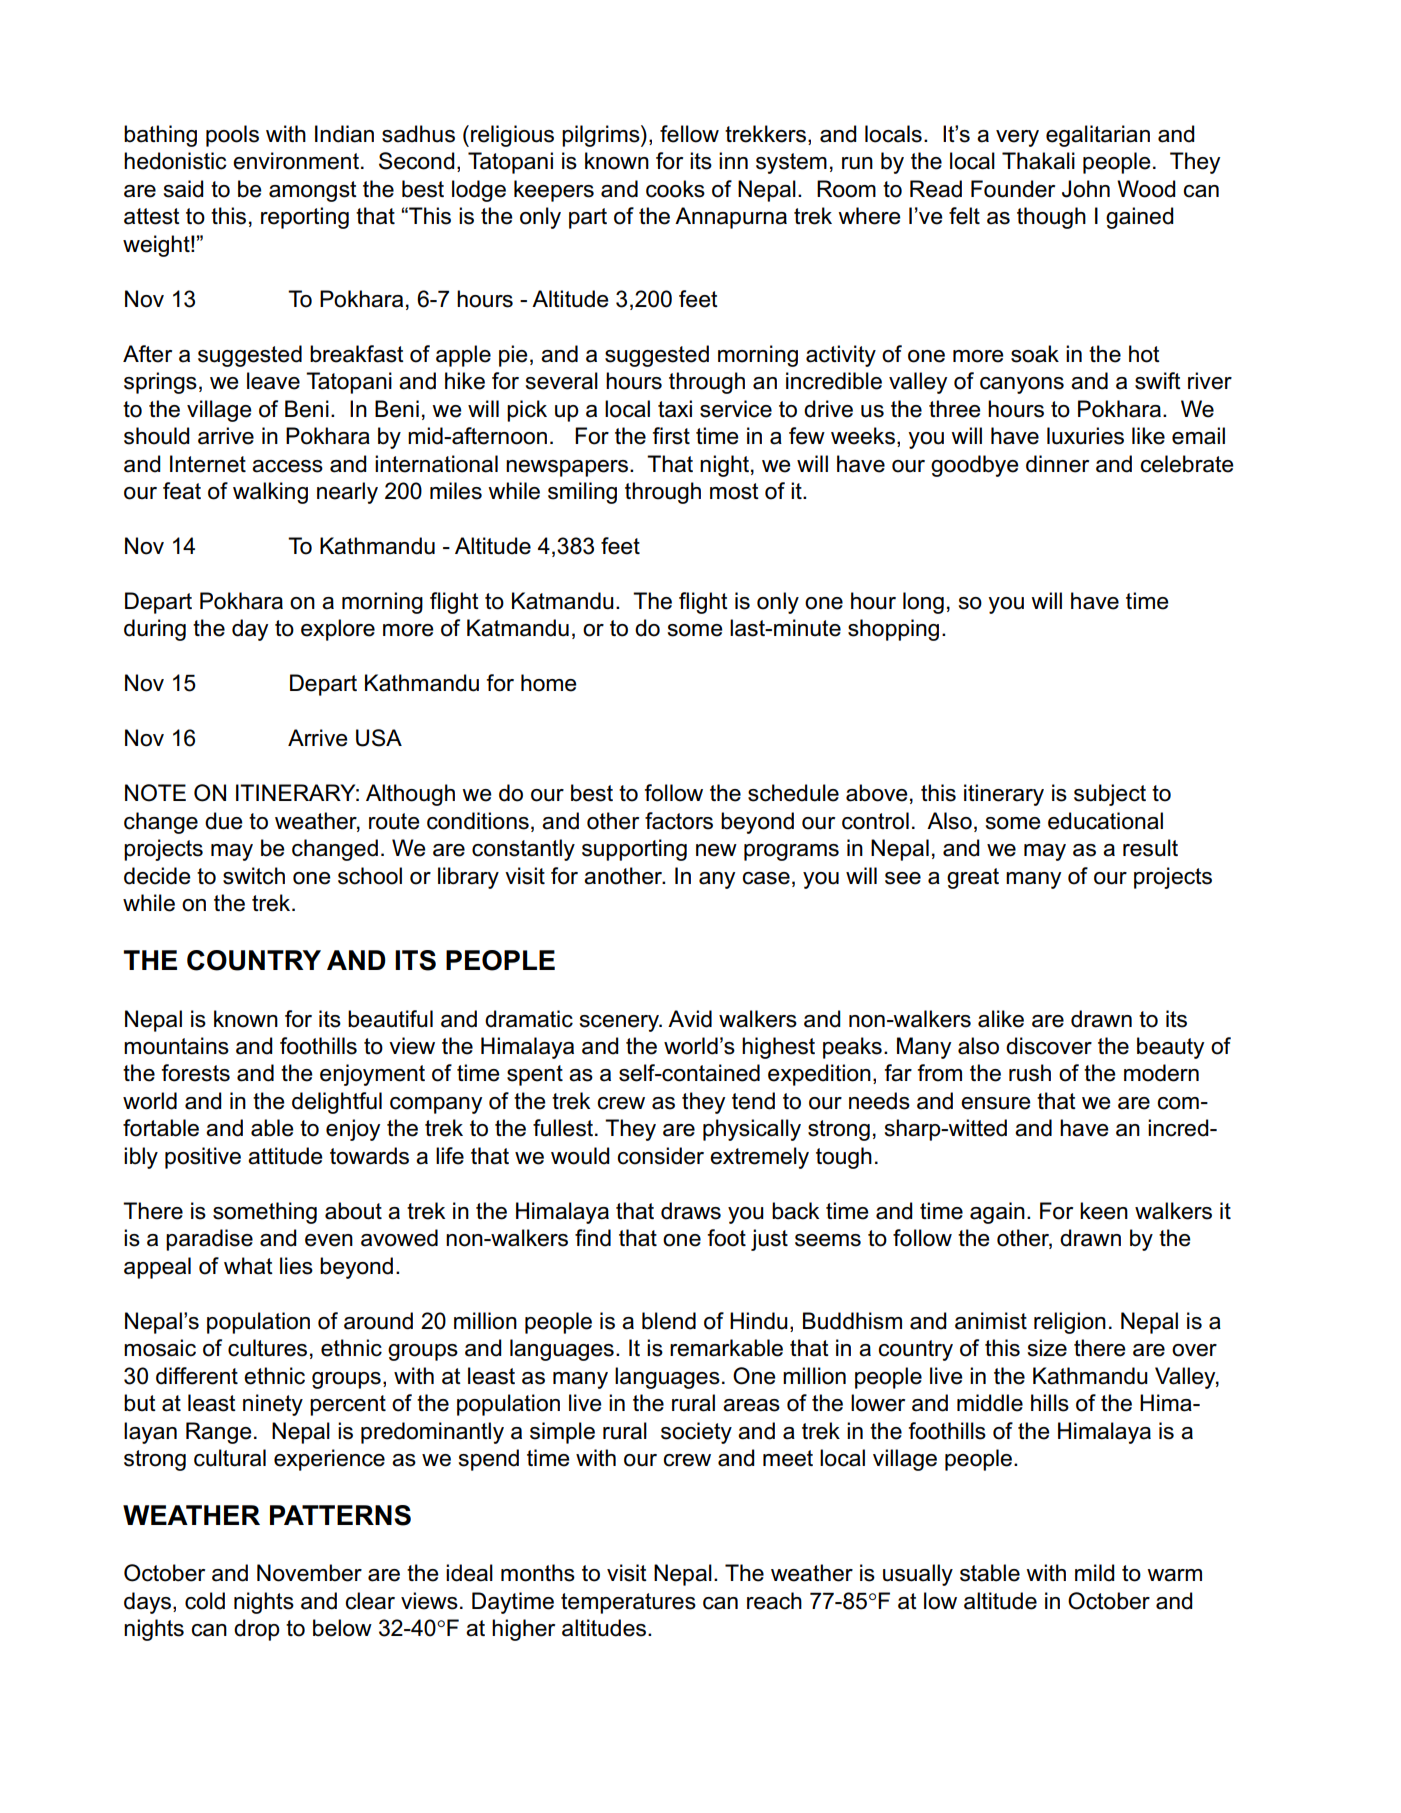 This screenshot has width=1401, height=1813. Describe the element at coordinates (1095, 1573) in the screenshot. I see `mild` at that location.
